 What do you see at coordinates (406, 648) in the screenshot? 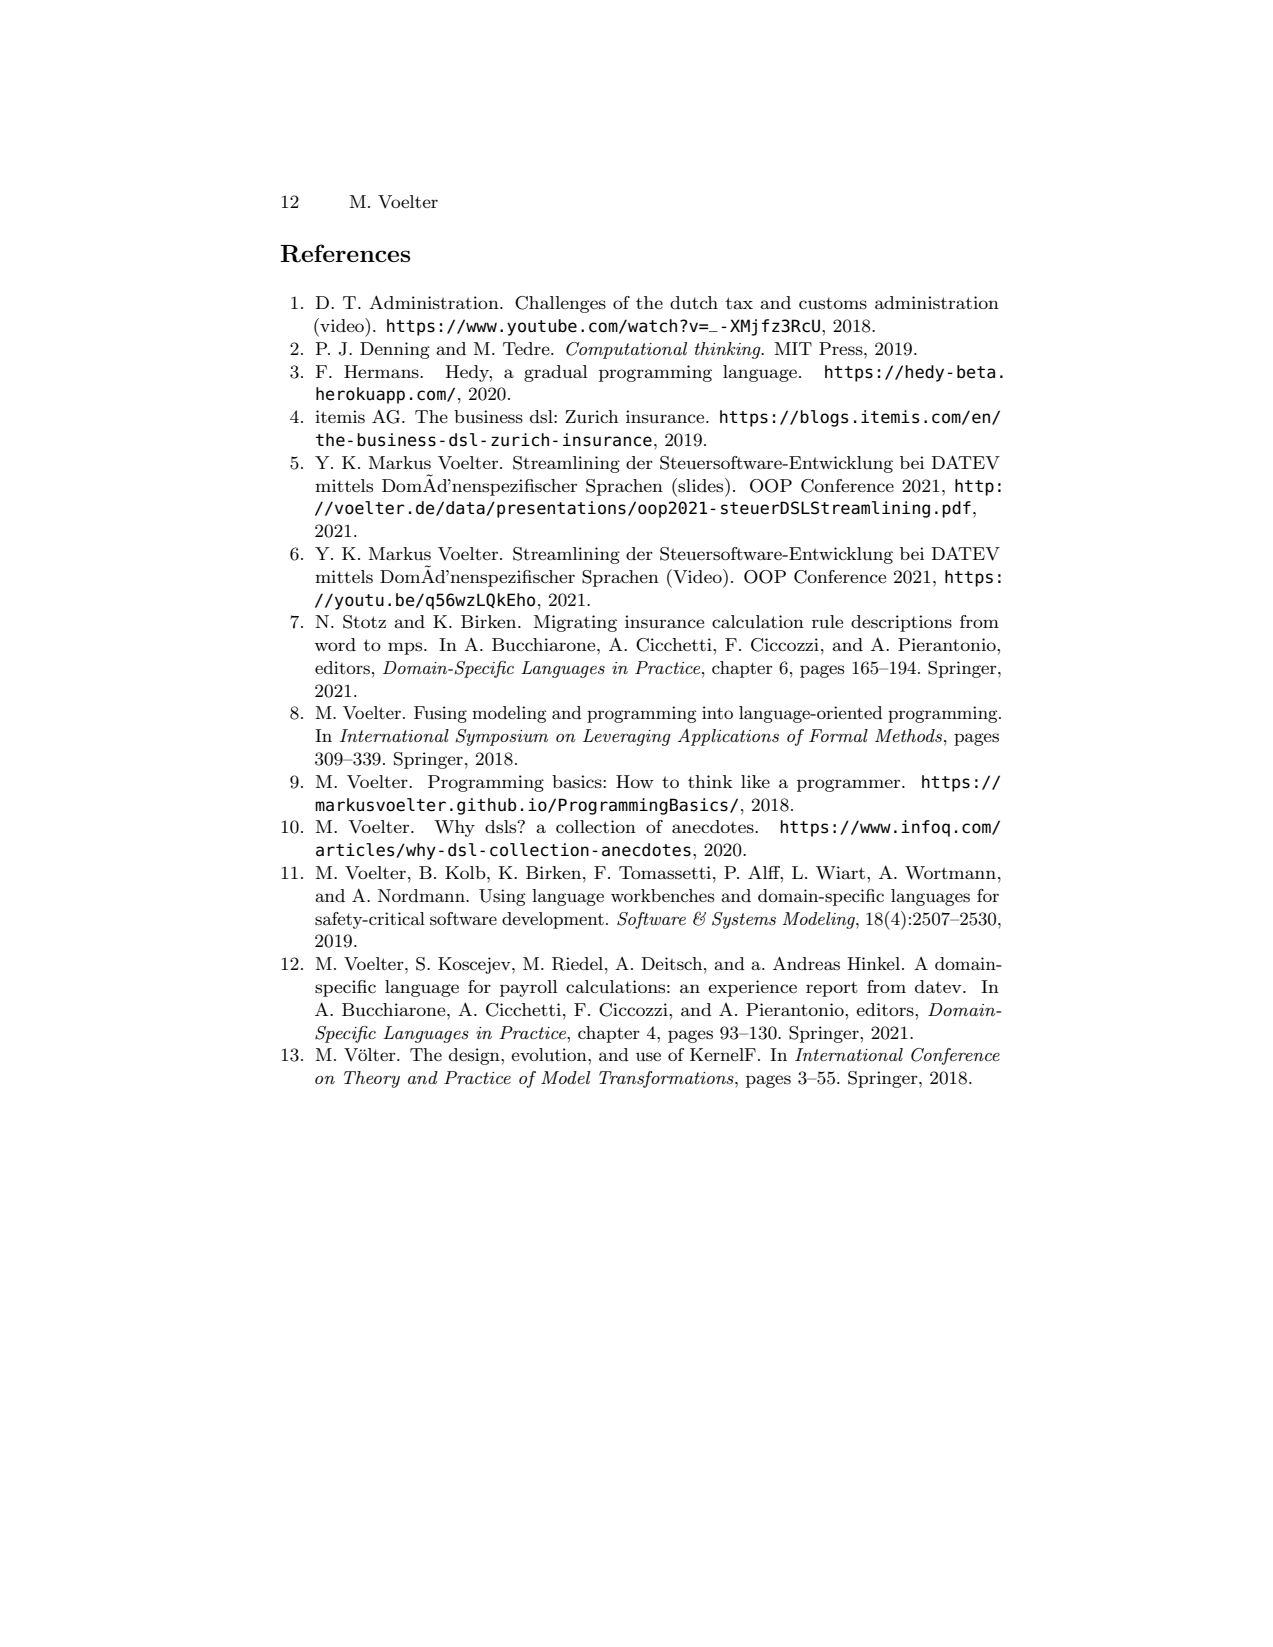
I see `mps` at bounding box center [406, 648].
